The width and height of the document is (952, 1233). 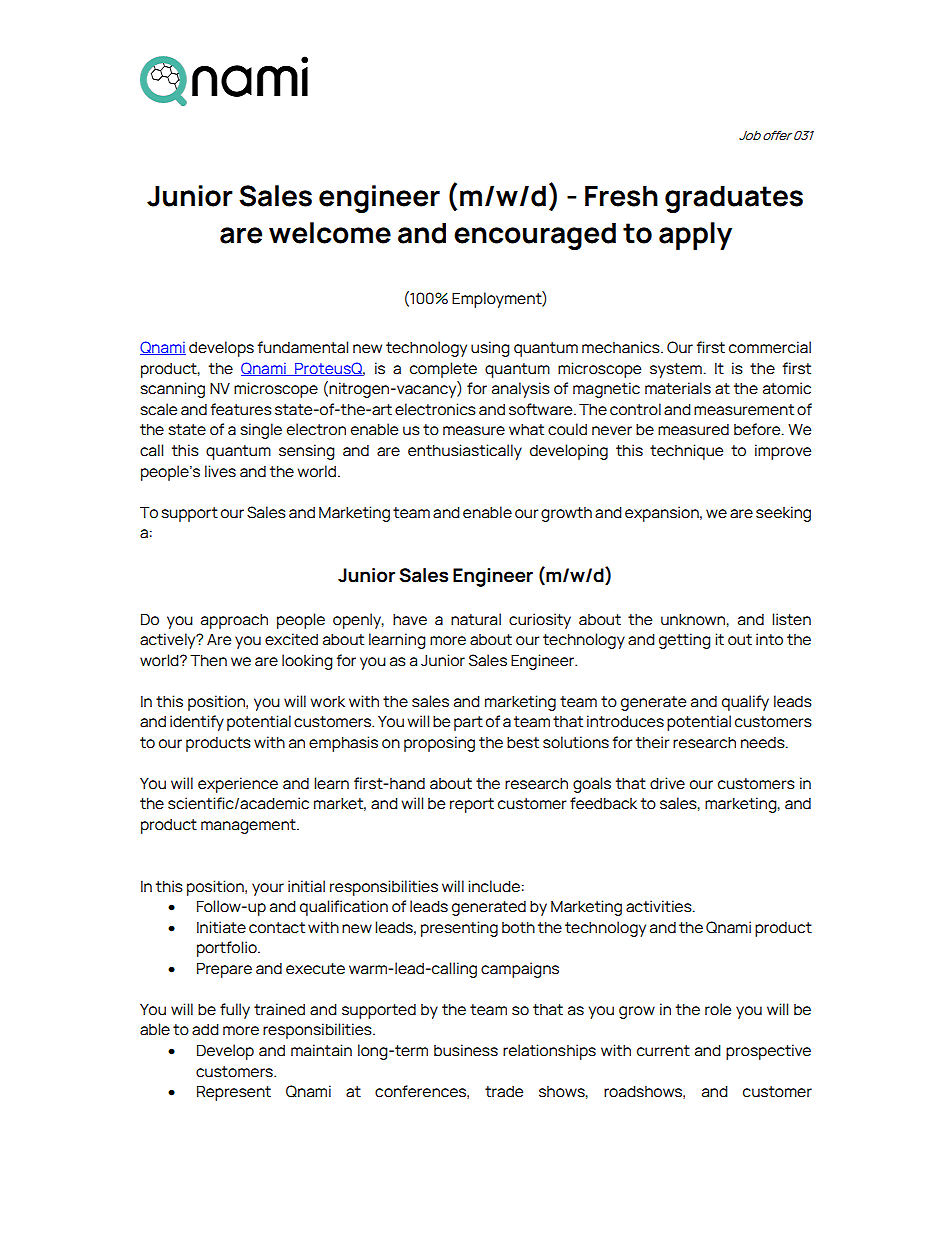 What do you see at coordinates (526, 430) in the document?
I see `what` at bounding box center [526, 430].
